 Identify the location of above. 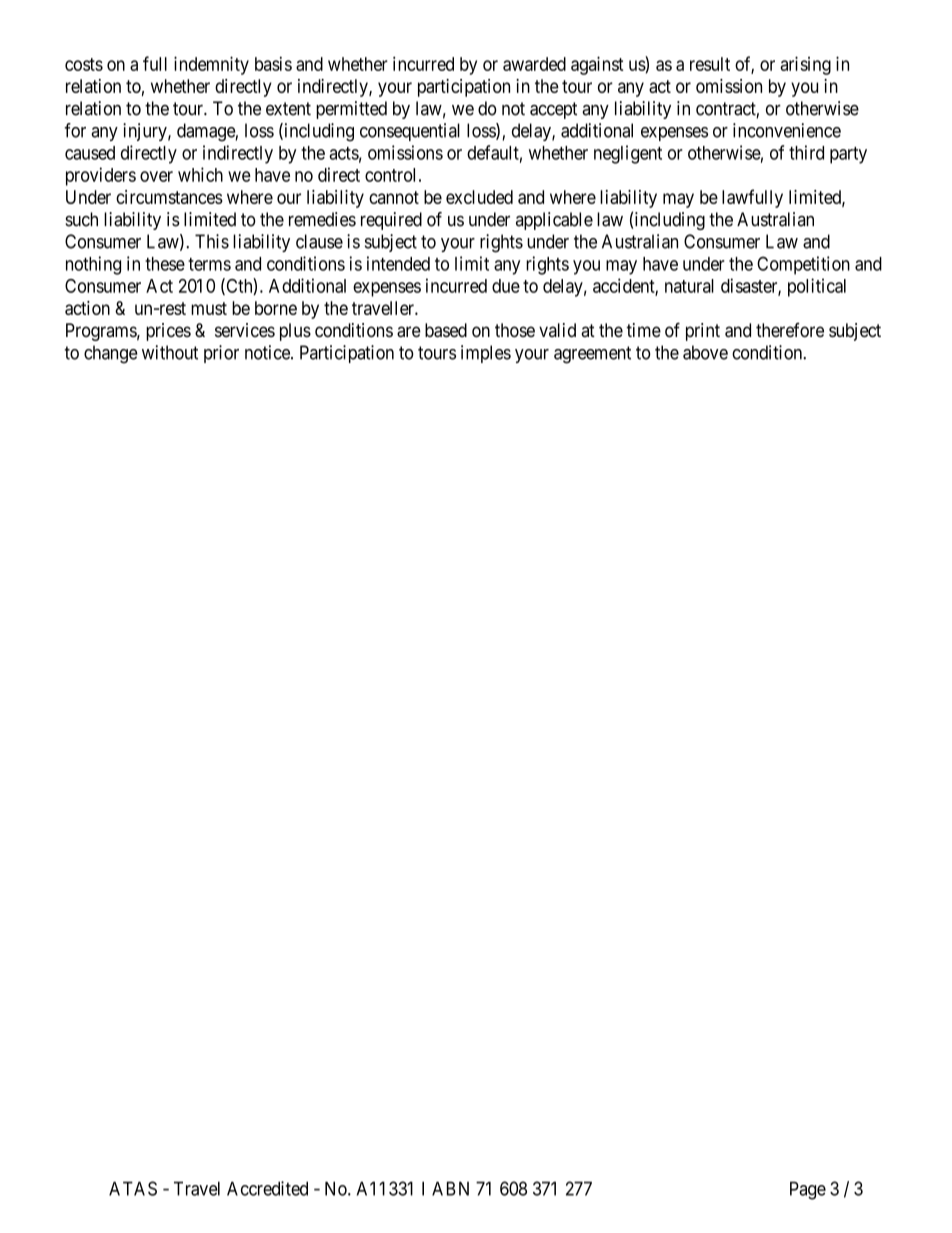
(705, 352).
